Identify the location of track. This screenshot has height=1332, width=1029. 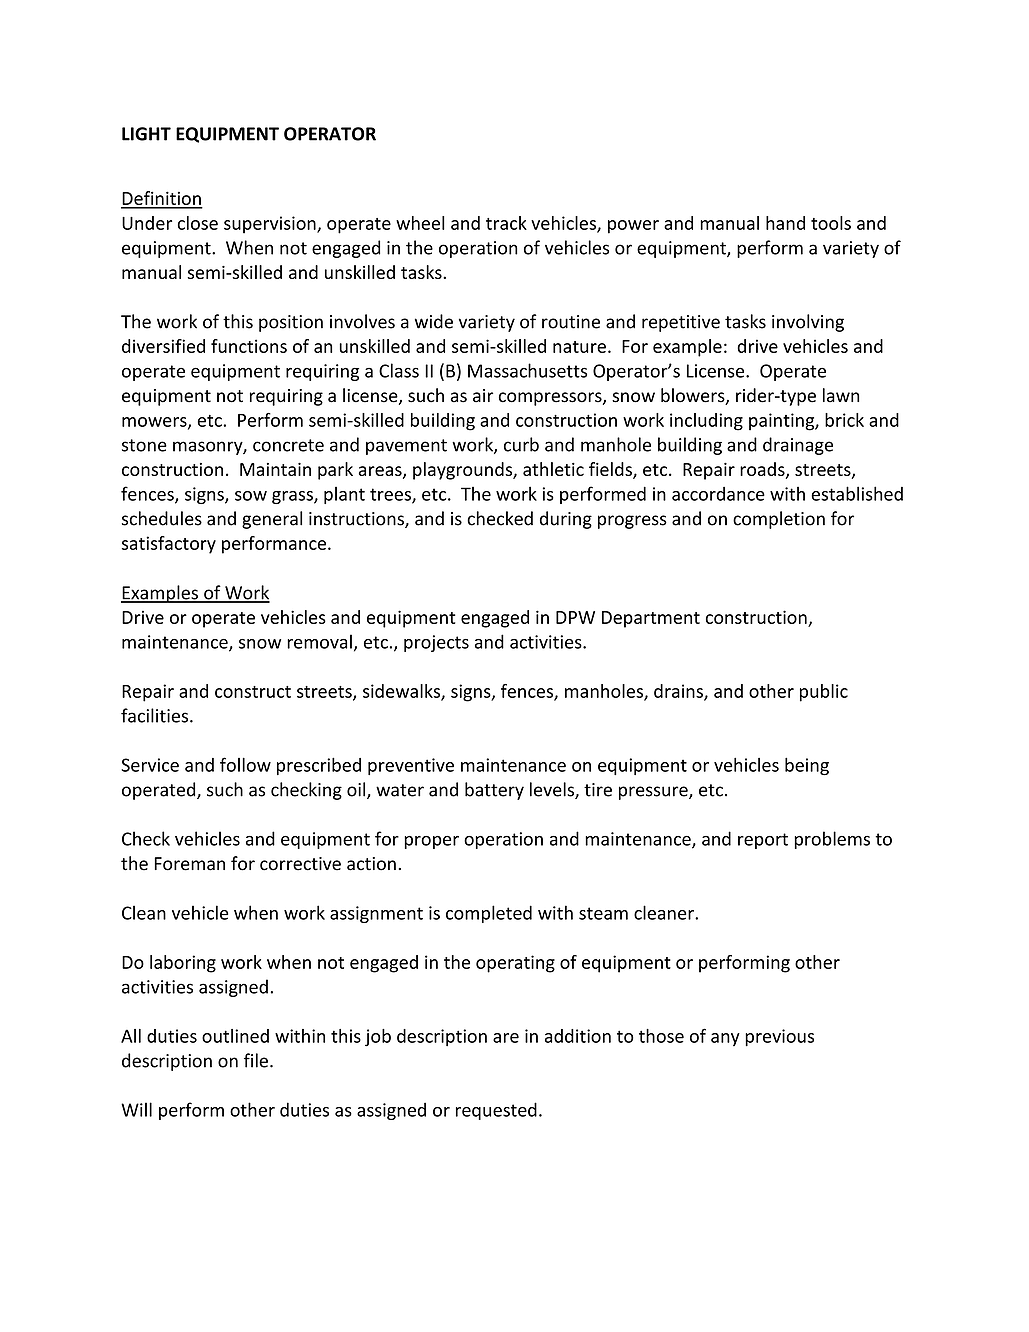
(506, 223).
